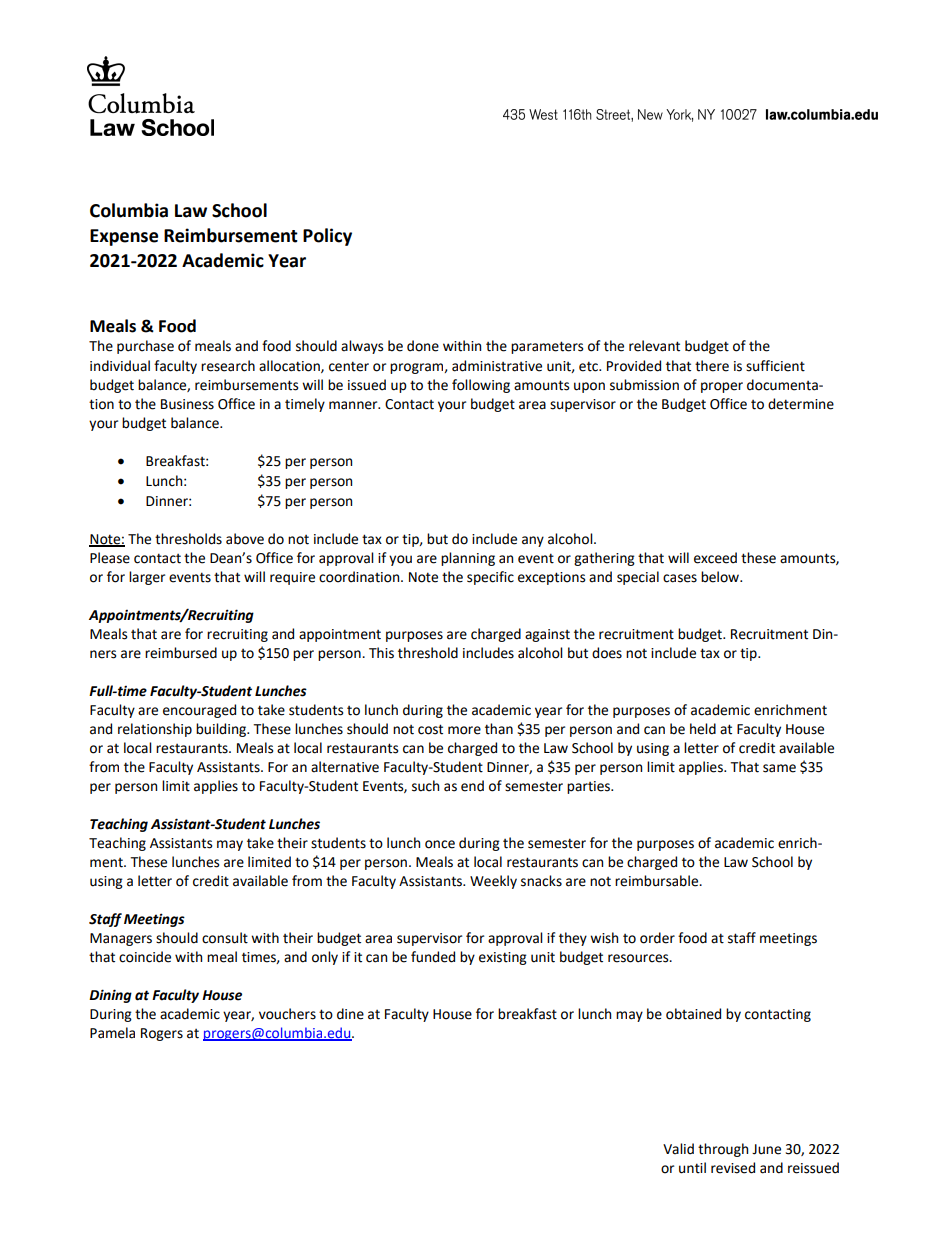 The width and height of the screenshot is (952, 1233). I want to click on Pamela, so click(112, 1033).
